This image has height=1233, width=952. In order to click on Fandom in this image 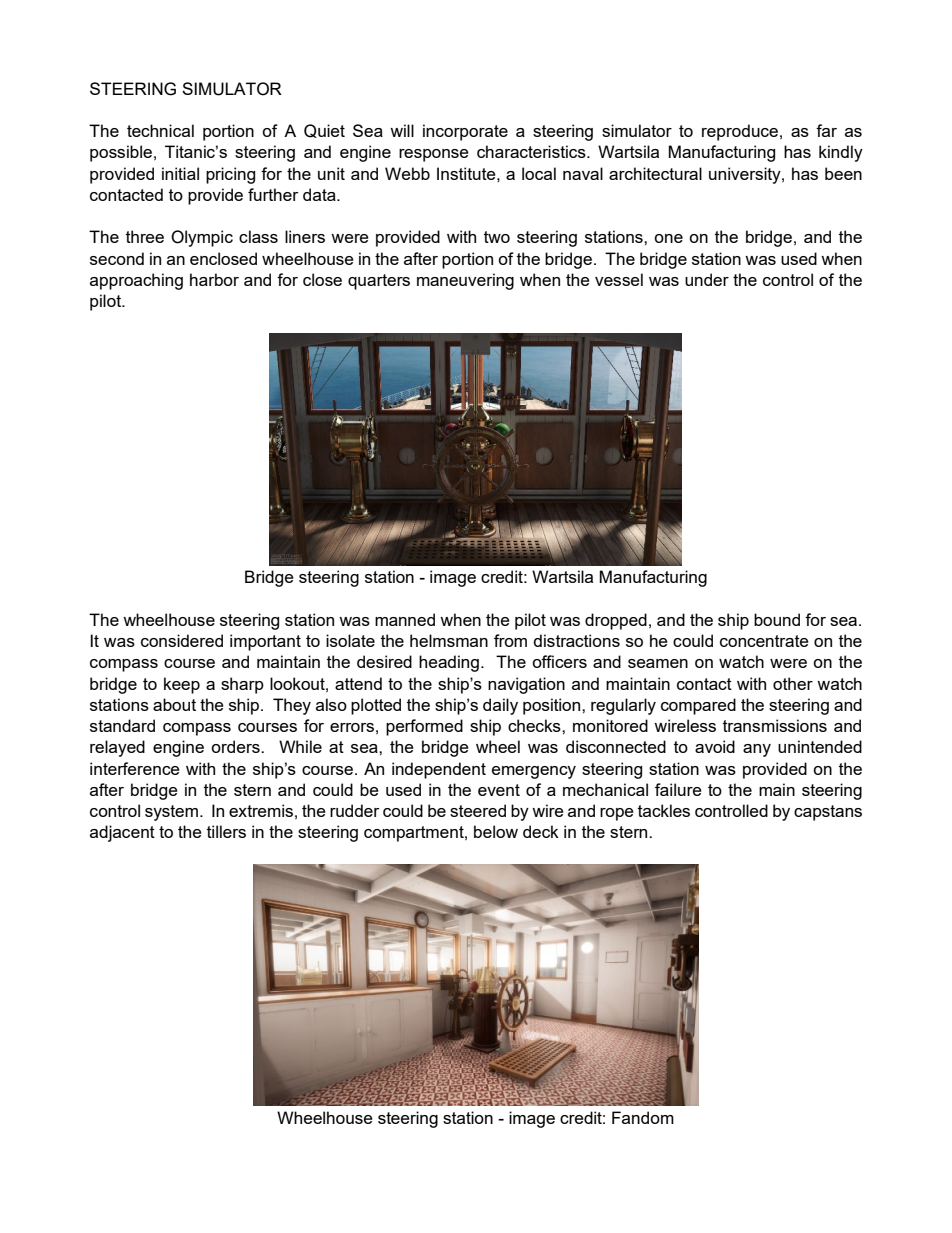, I will do `click(643, 1117)`.
